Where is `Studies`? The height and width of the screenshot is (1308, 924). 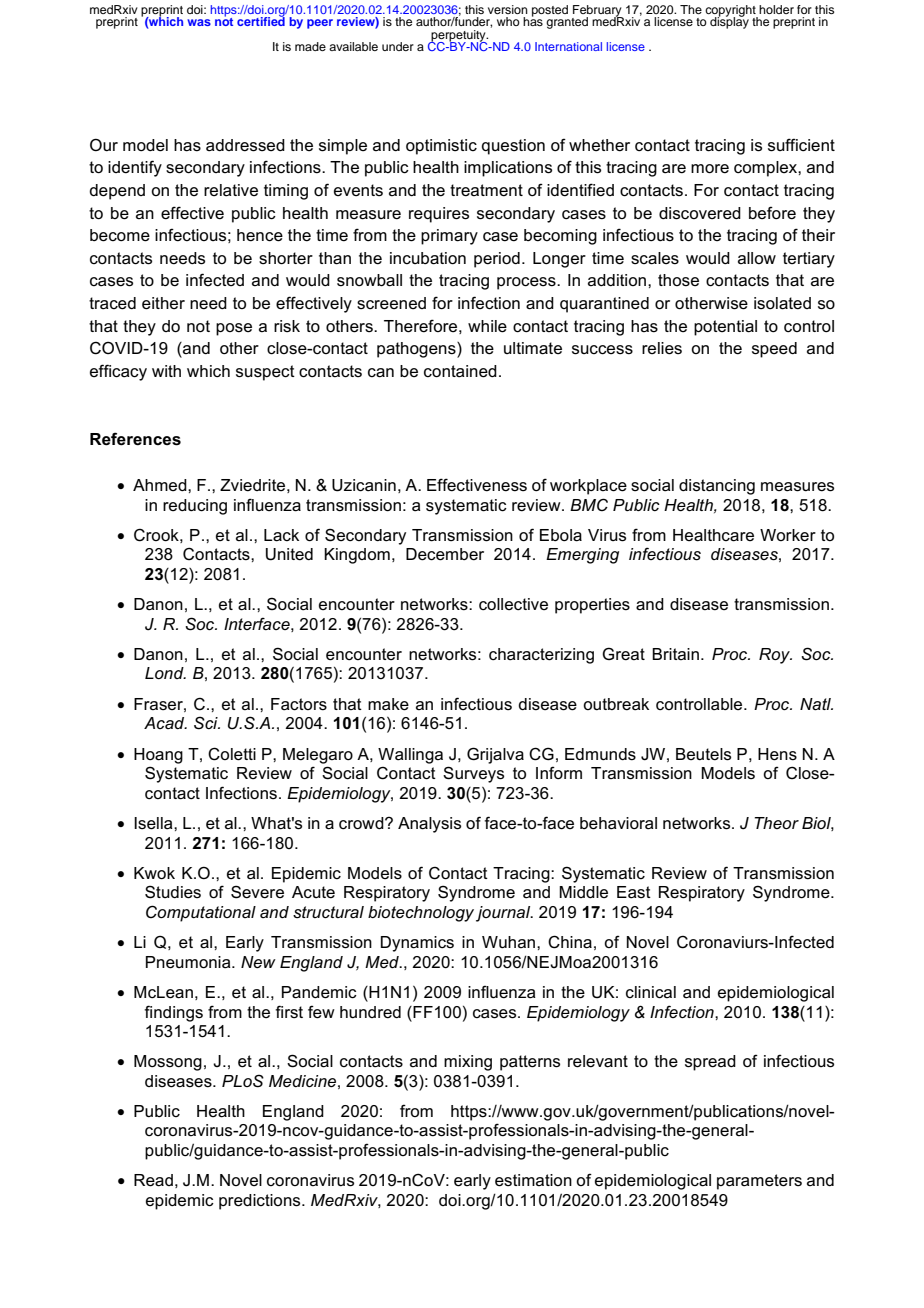
Studies is located at coordinates (173, 892).
